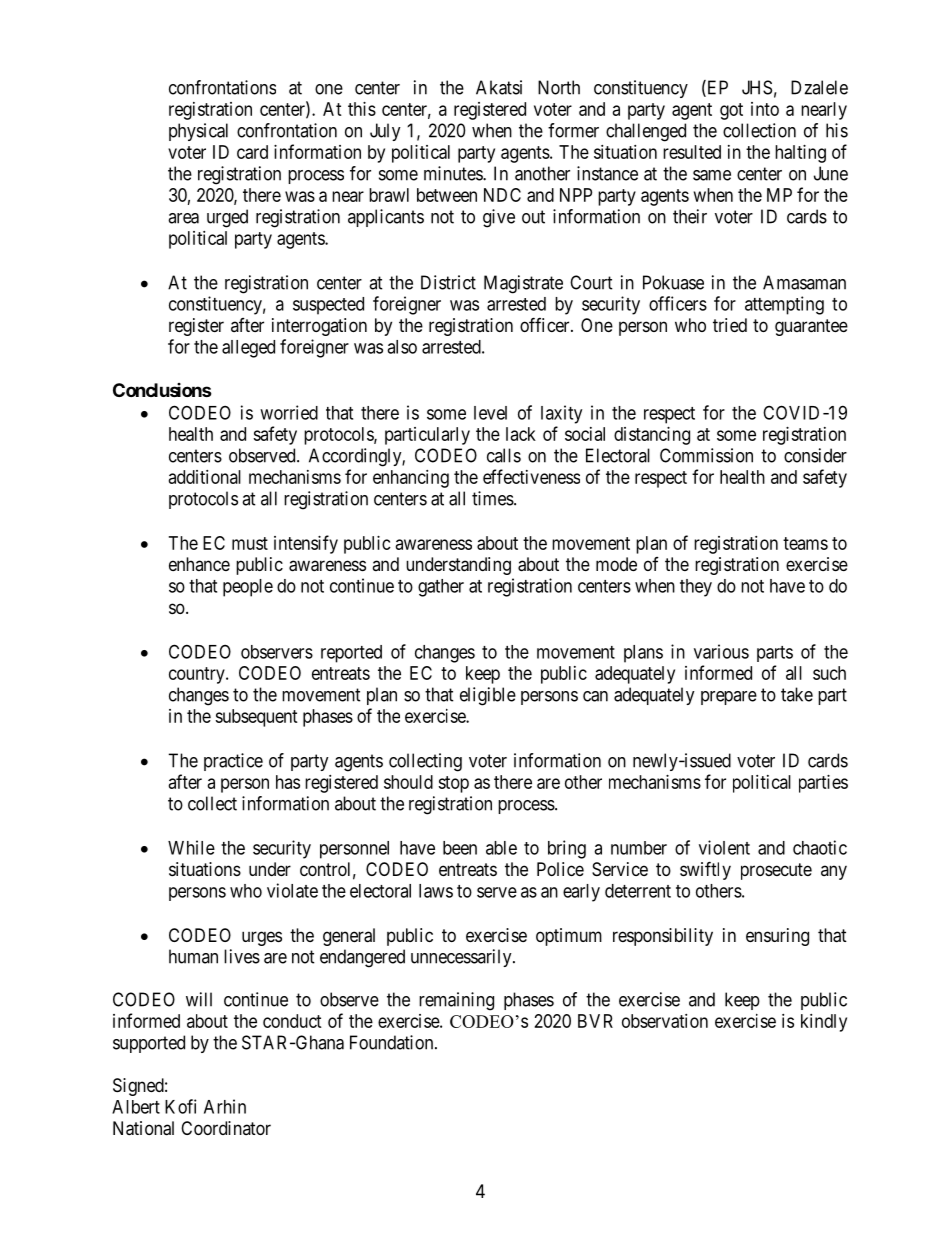 The height and width of the screenshot is (1233, 952). I want to click on calls, so click(504, 455).
